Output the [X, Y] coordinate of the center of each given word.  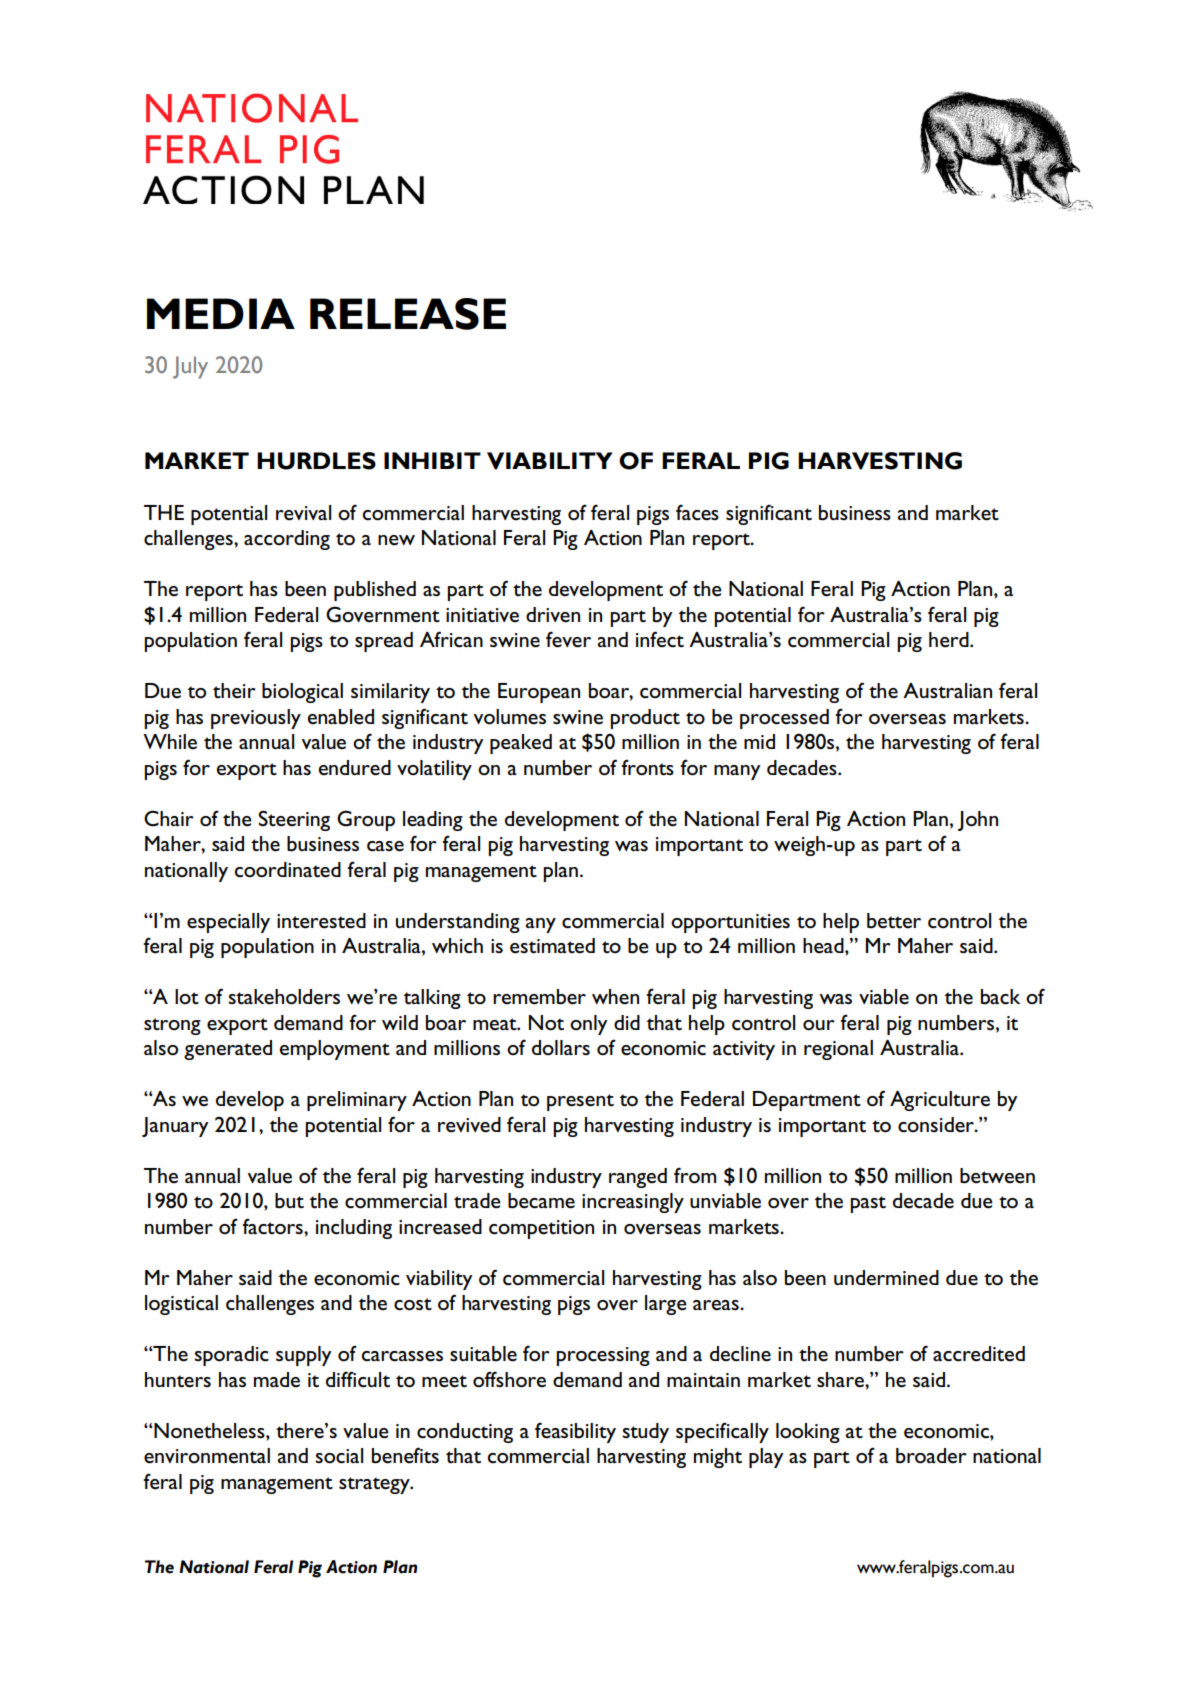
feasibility [575, 1432]
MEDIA [221, 313]
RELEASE [408, 314]
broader [931, 1456]
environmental [207, 1456]
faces [697, 512]
